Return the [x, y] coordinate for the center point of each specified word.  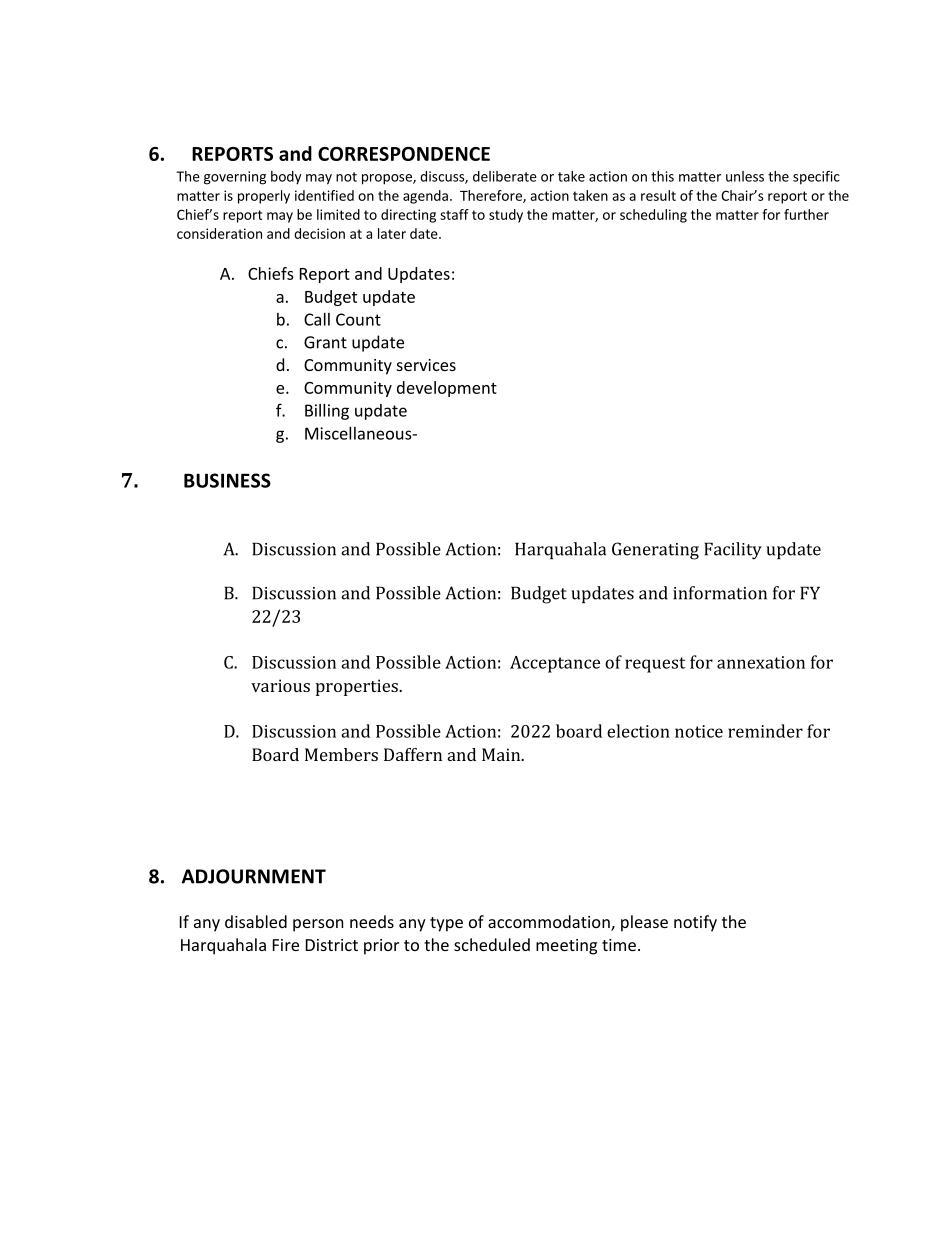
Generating [655, 551]
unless [745, 176]
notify [695, 923]
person [318, 925]
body [286, 178]
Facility [733, 551]
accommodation [550, 923]
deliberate [505, 176]
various [280, 685]
